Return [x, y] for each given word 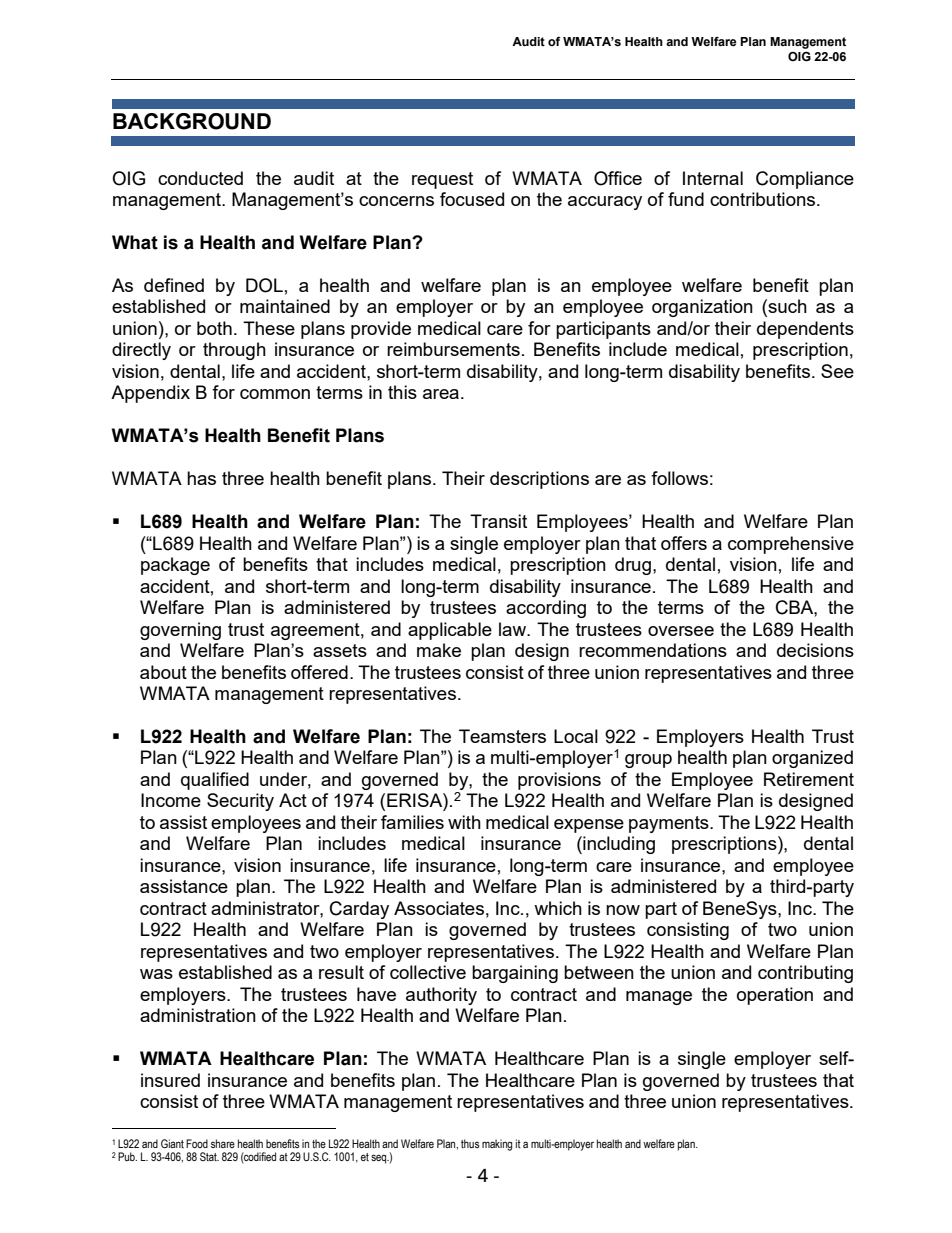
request [442, 180]
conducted [200, 178]
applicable [450, 631]
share [223, 1143]
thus [470, 1143]
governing [180, 631]
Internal [713, 178]
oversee [681, 631]
